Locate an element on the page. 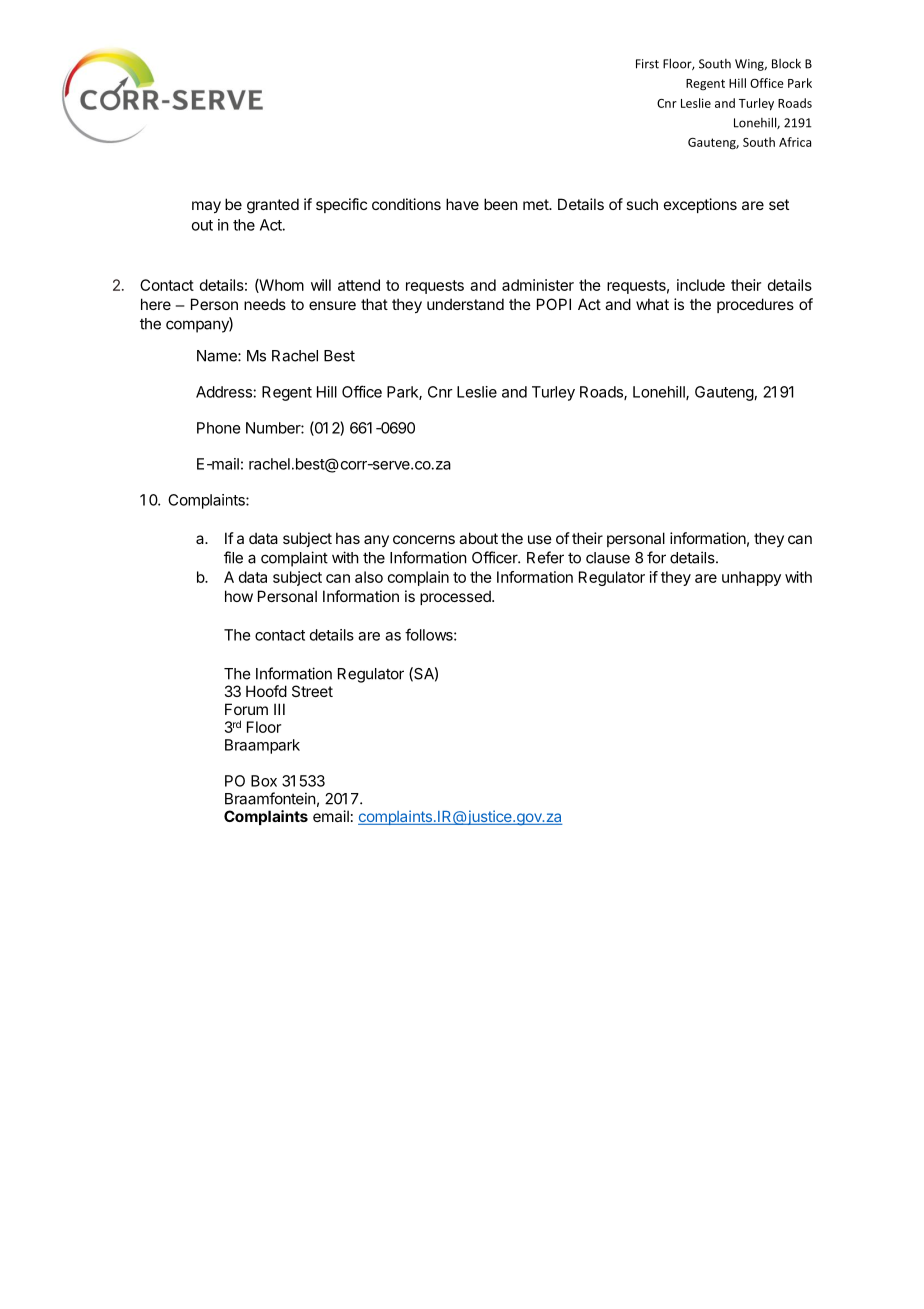  may is located at coordinates (206, 207).
